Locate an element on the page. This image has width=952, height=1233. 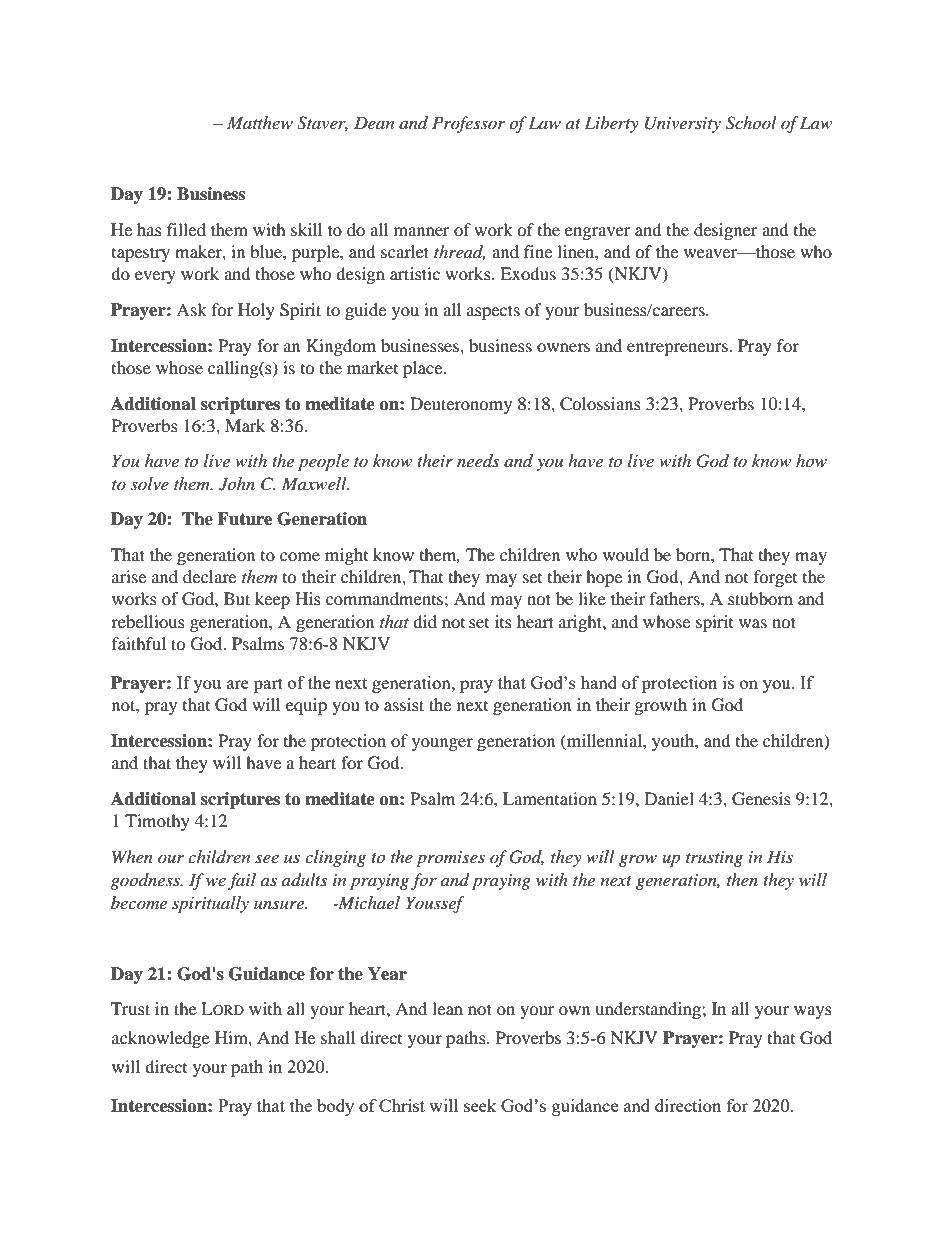
Matthew is located at coordinates (260, 122).
